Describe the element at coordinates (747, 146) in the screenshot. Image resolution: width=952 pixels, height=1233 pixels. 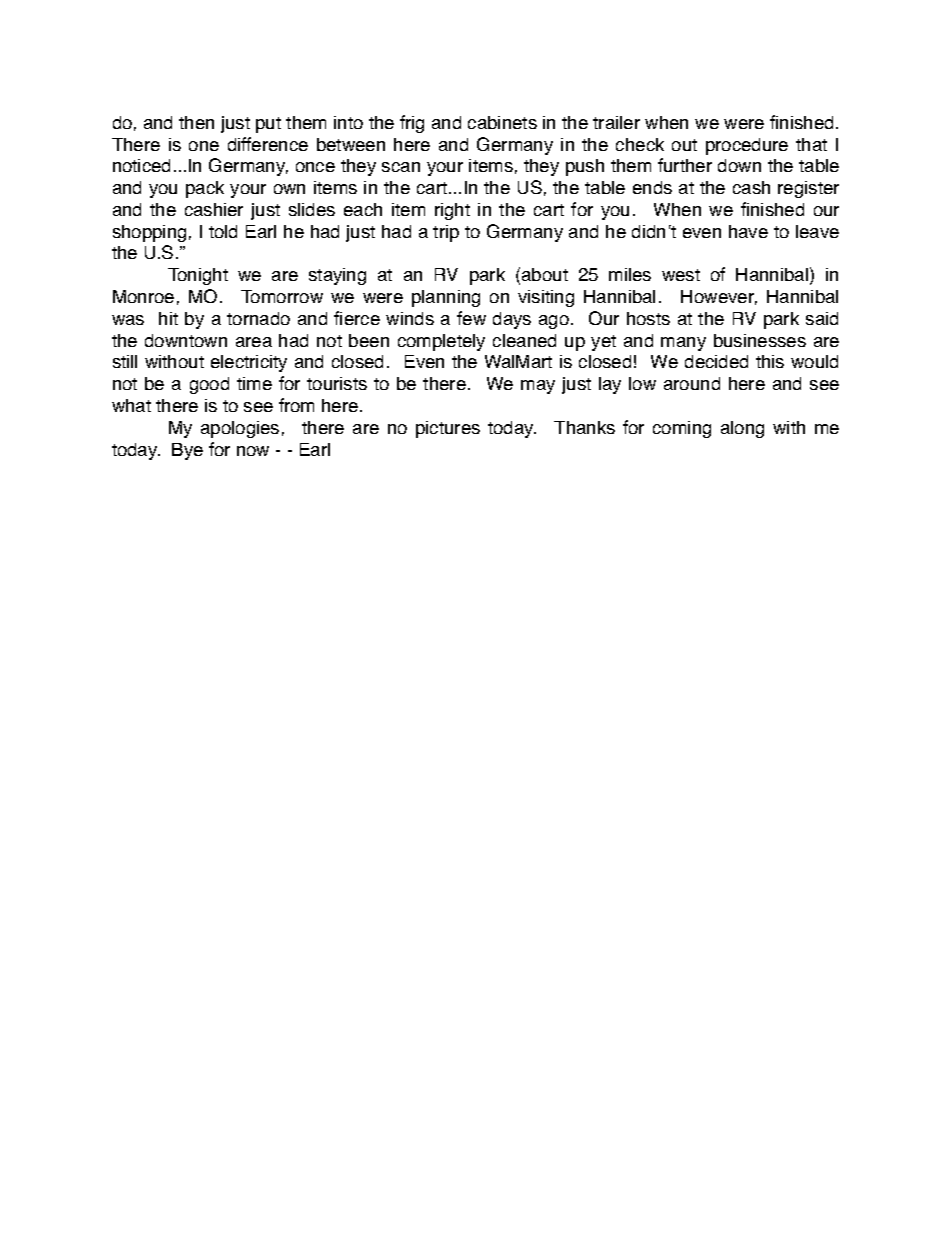
I see `procedure` at that location.
